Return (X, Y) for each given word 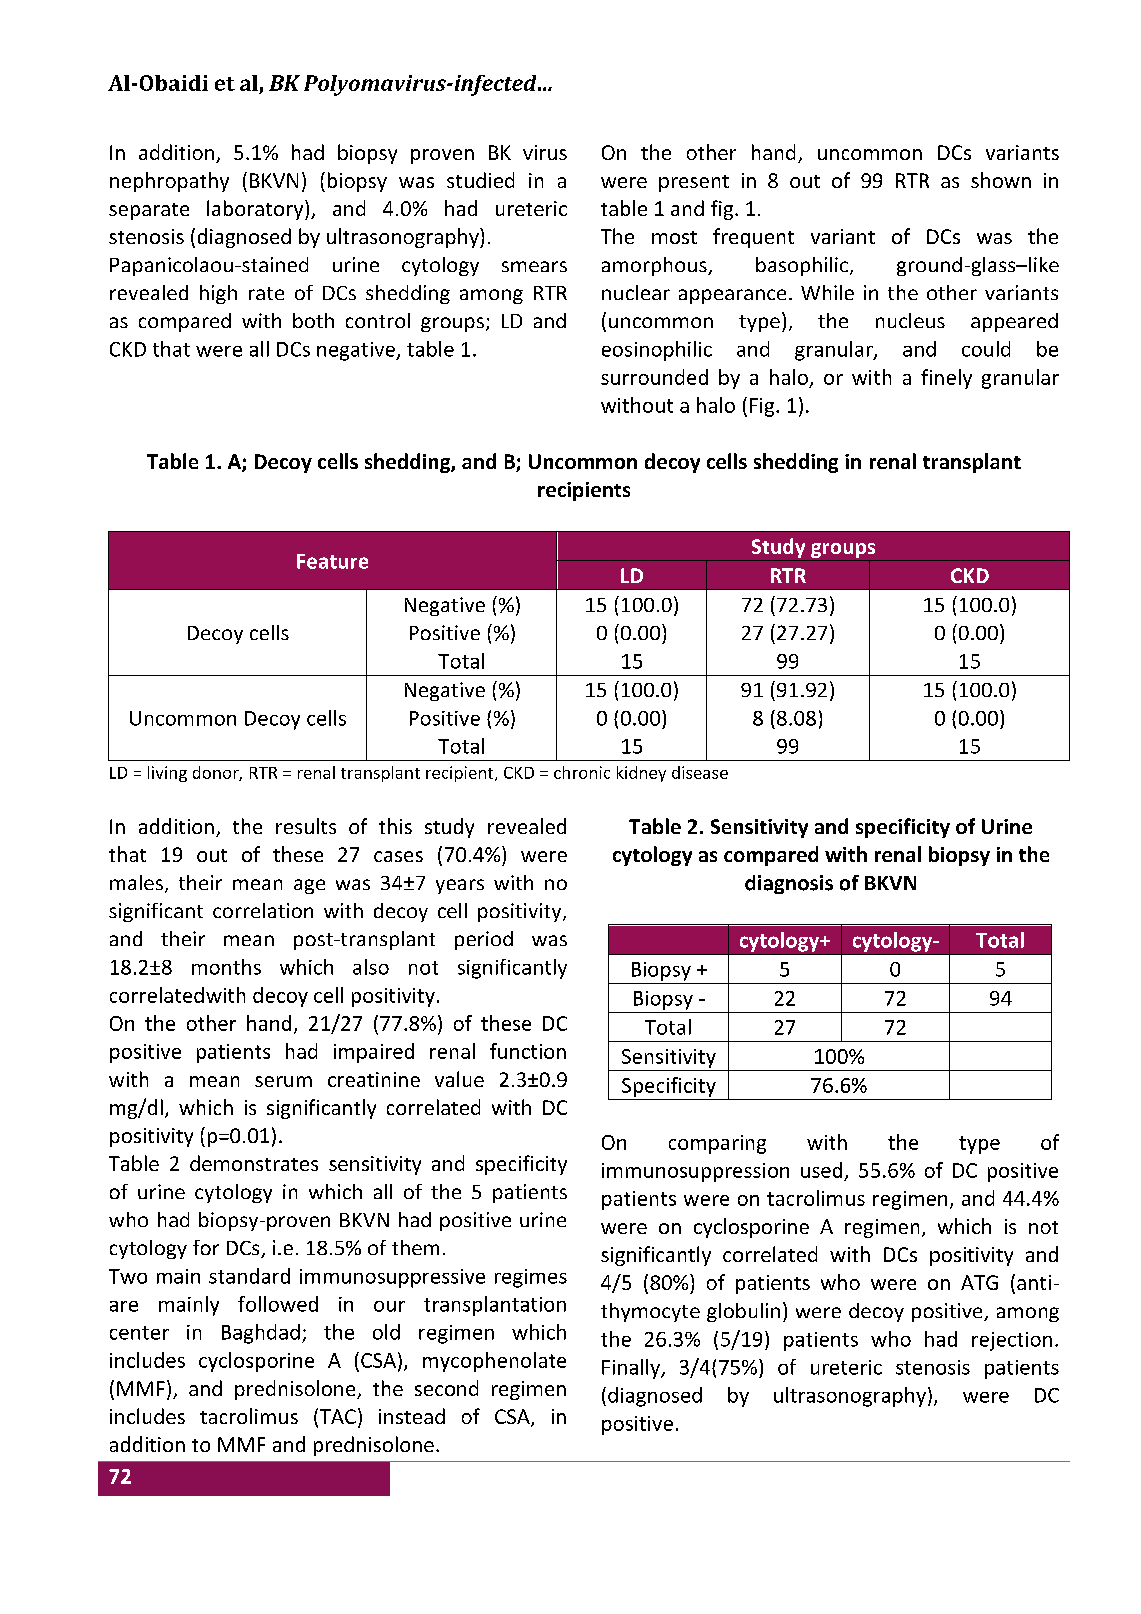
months (226, 967)
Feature (332, 561)
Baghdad (261, 1334)
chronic (582, 772)
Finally (632, 1369)
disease (700, 772)
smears (534, 266)
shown (1001, 180)
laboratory (256, 210)
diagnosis (789, 884)
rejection (1012, 1341)
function (528, 1051)
